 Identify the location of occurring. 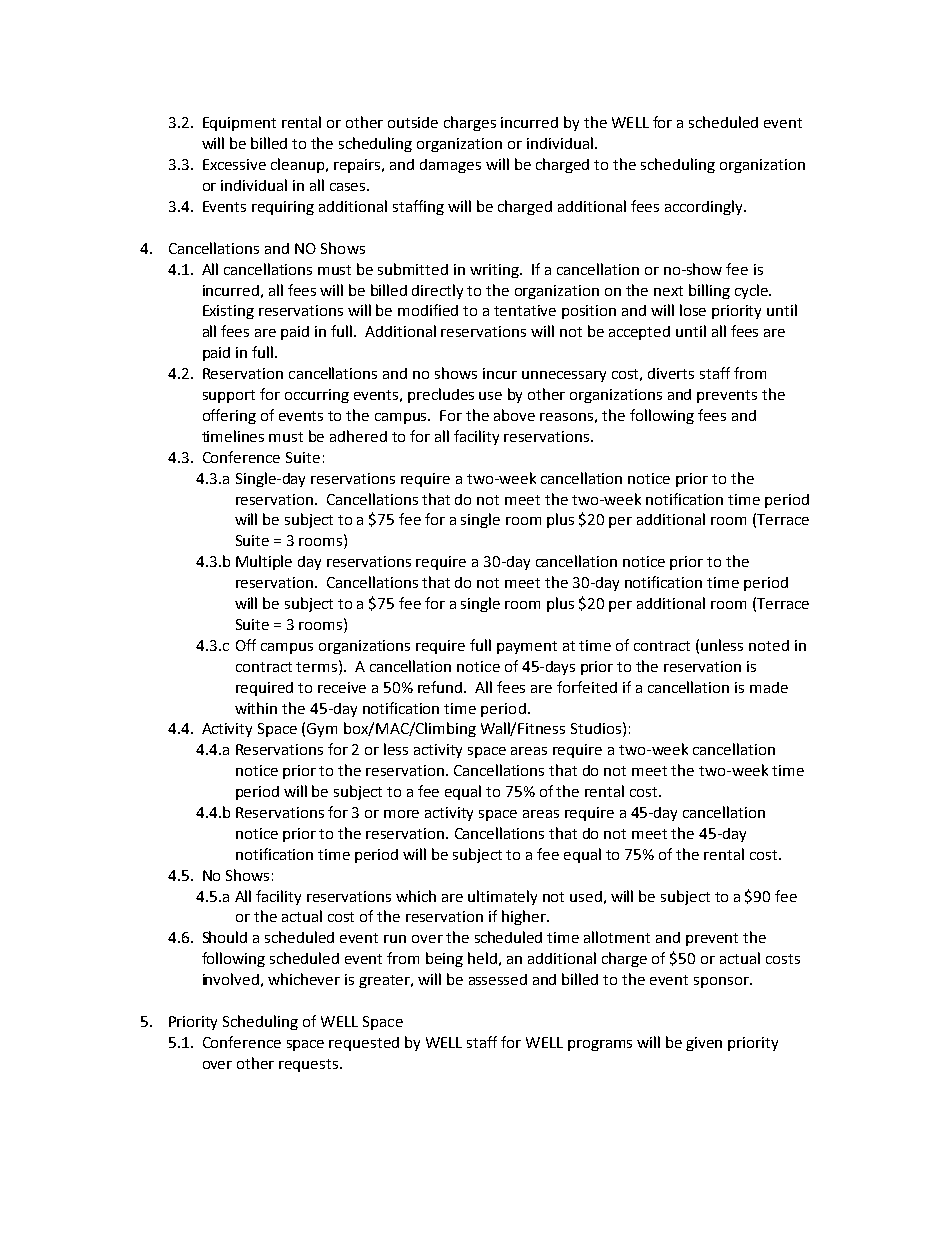
(317, 396).
